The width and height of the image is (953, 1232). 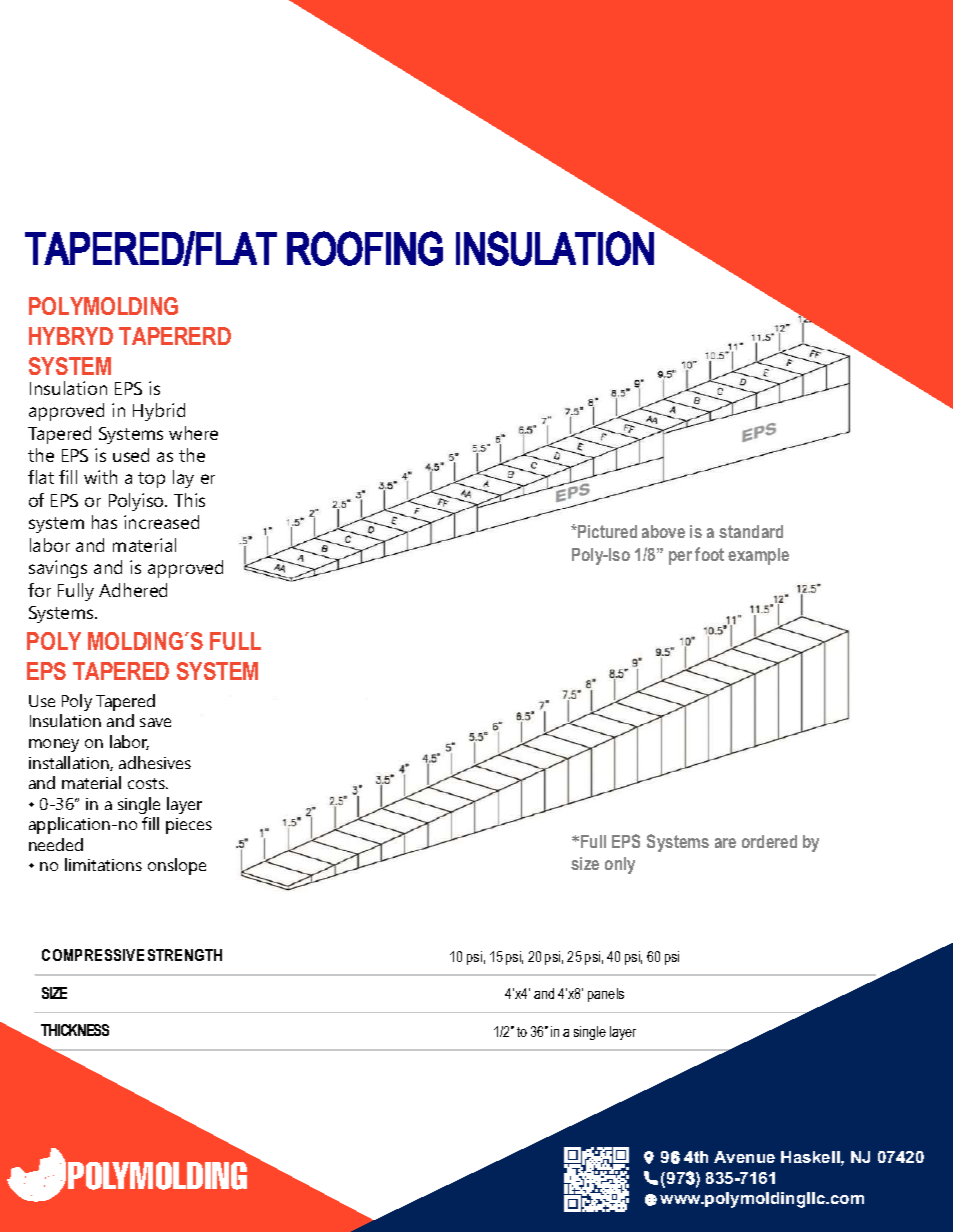 What do you see at coordinates (193, 433) in the image?
I see `where` at bounding box center [193, 433].
